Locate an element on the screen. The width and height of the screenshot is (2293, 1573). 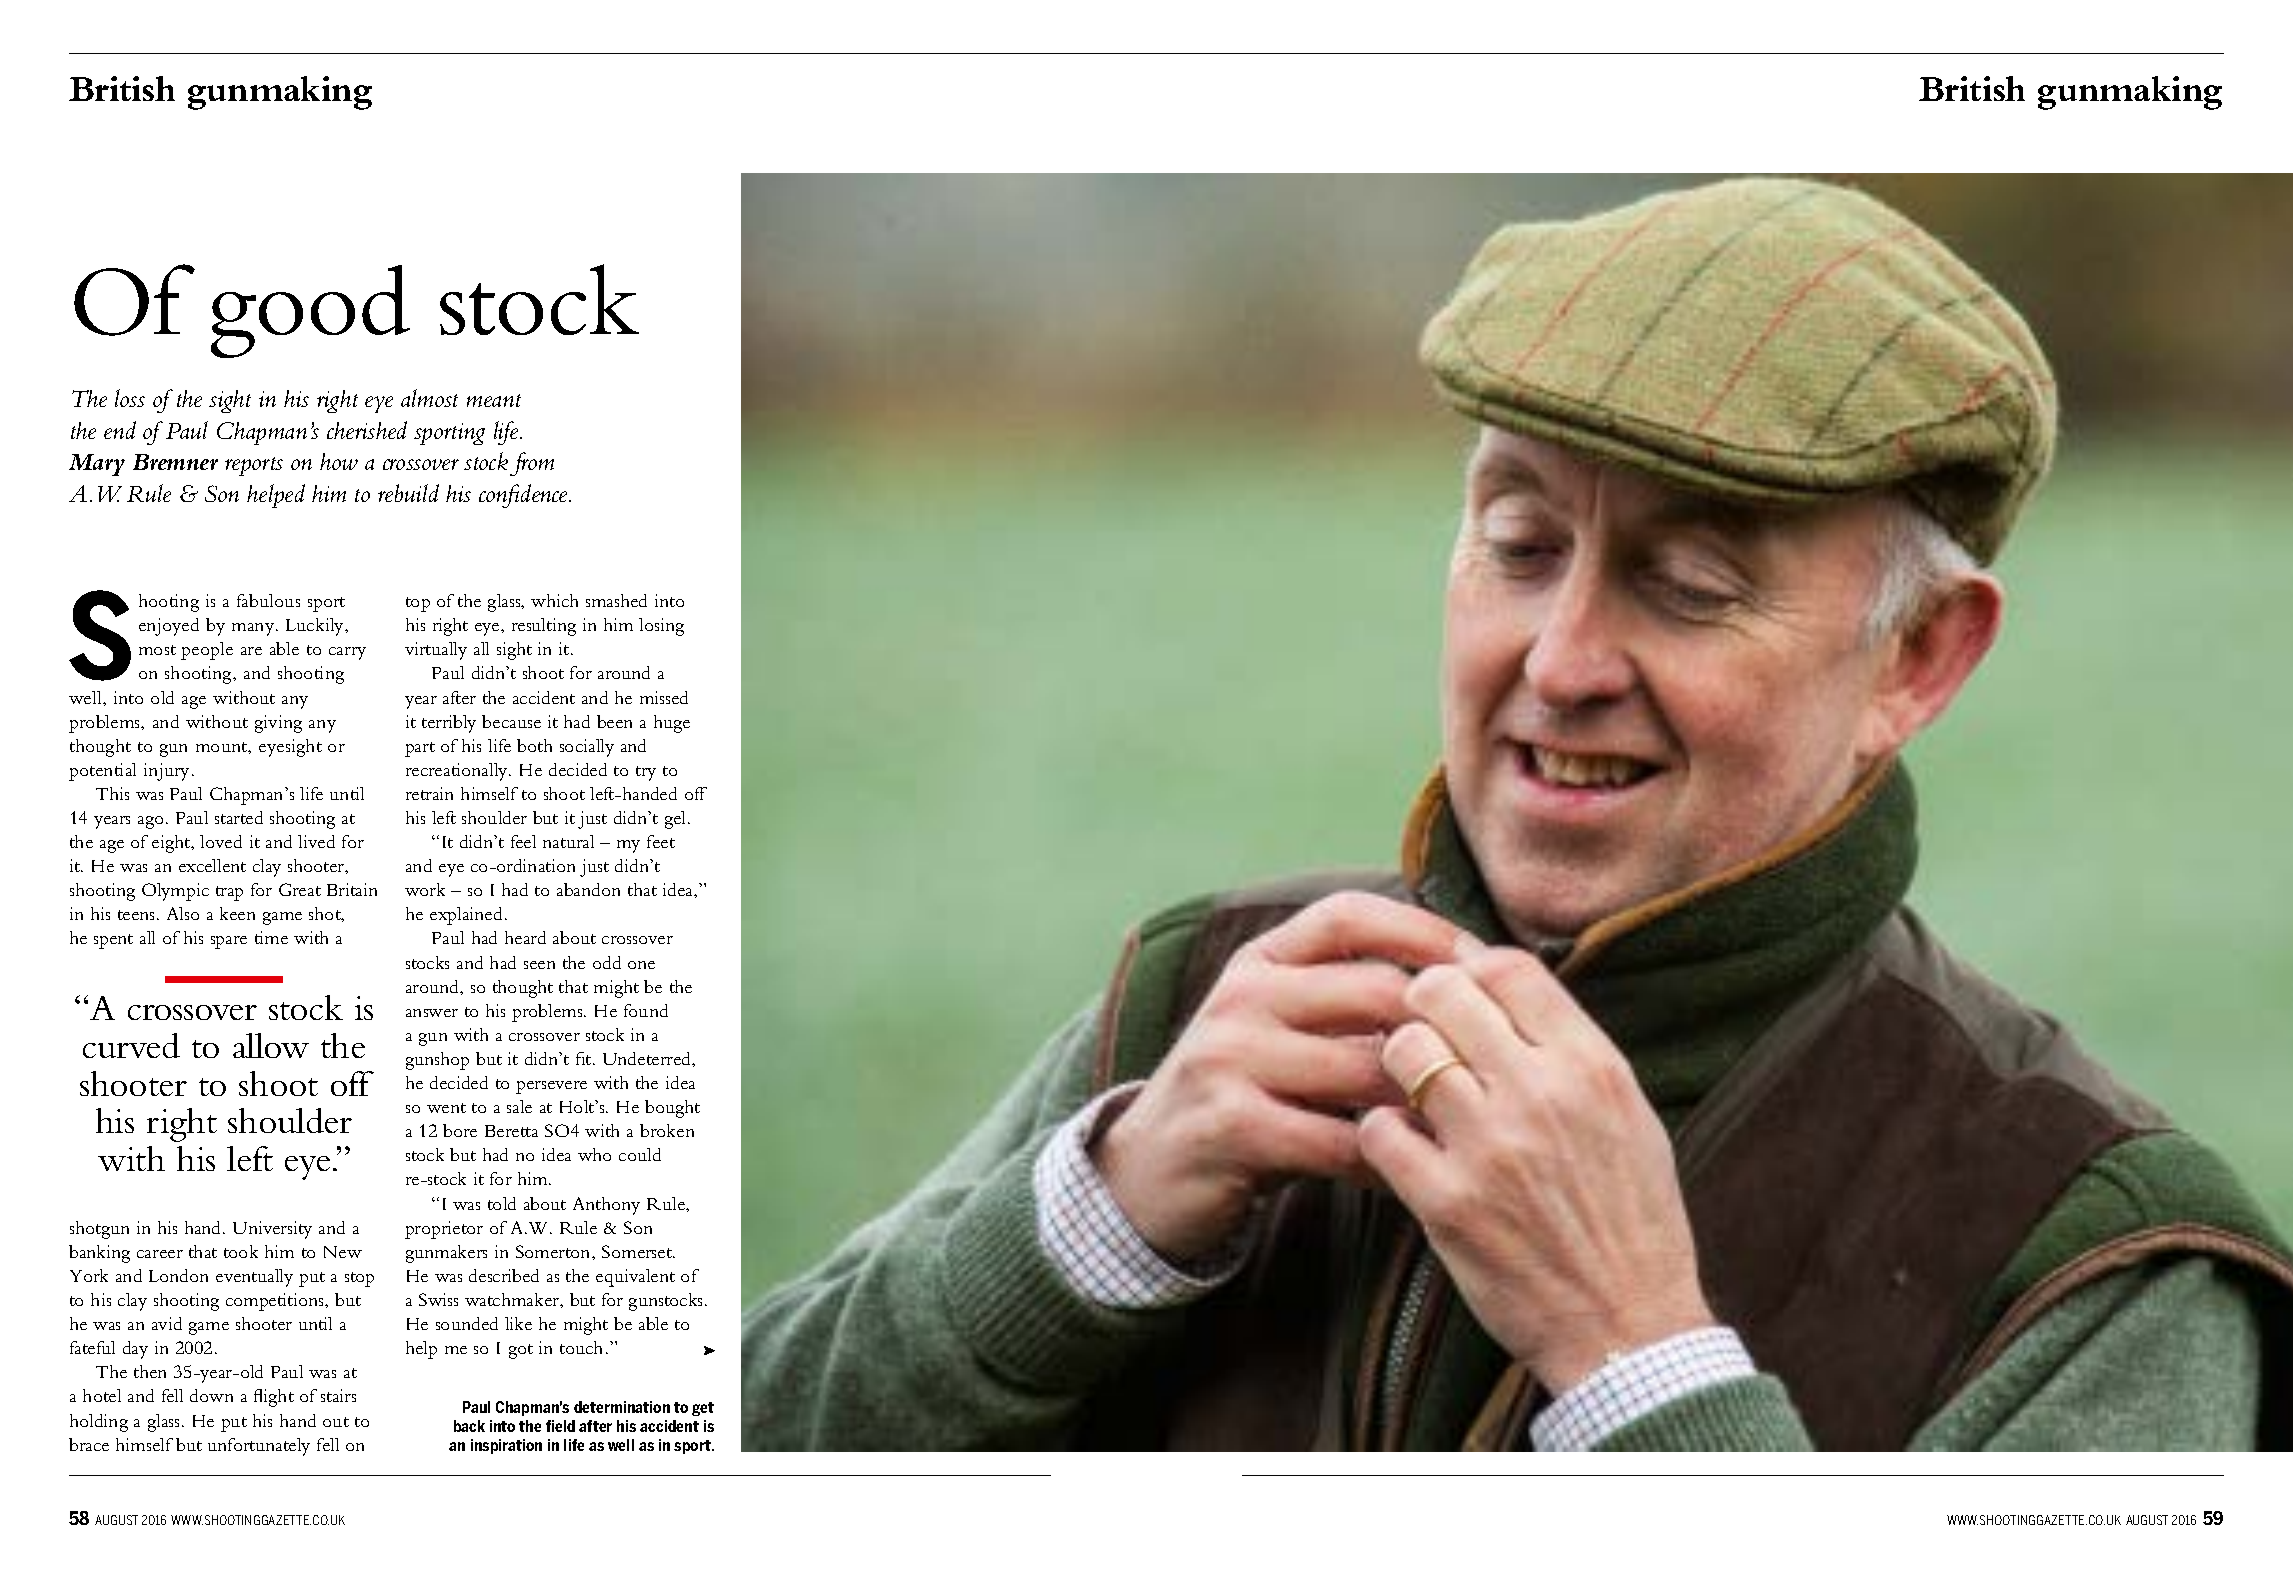
meant is located at coordinates (494, 400).
